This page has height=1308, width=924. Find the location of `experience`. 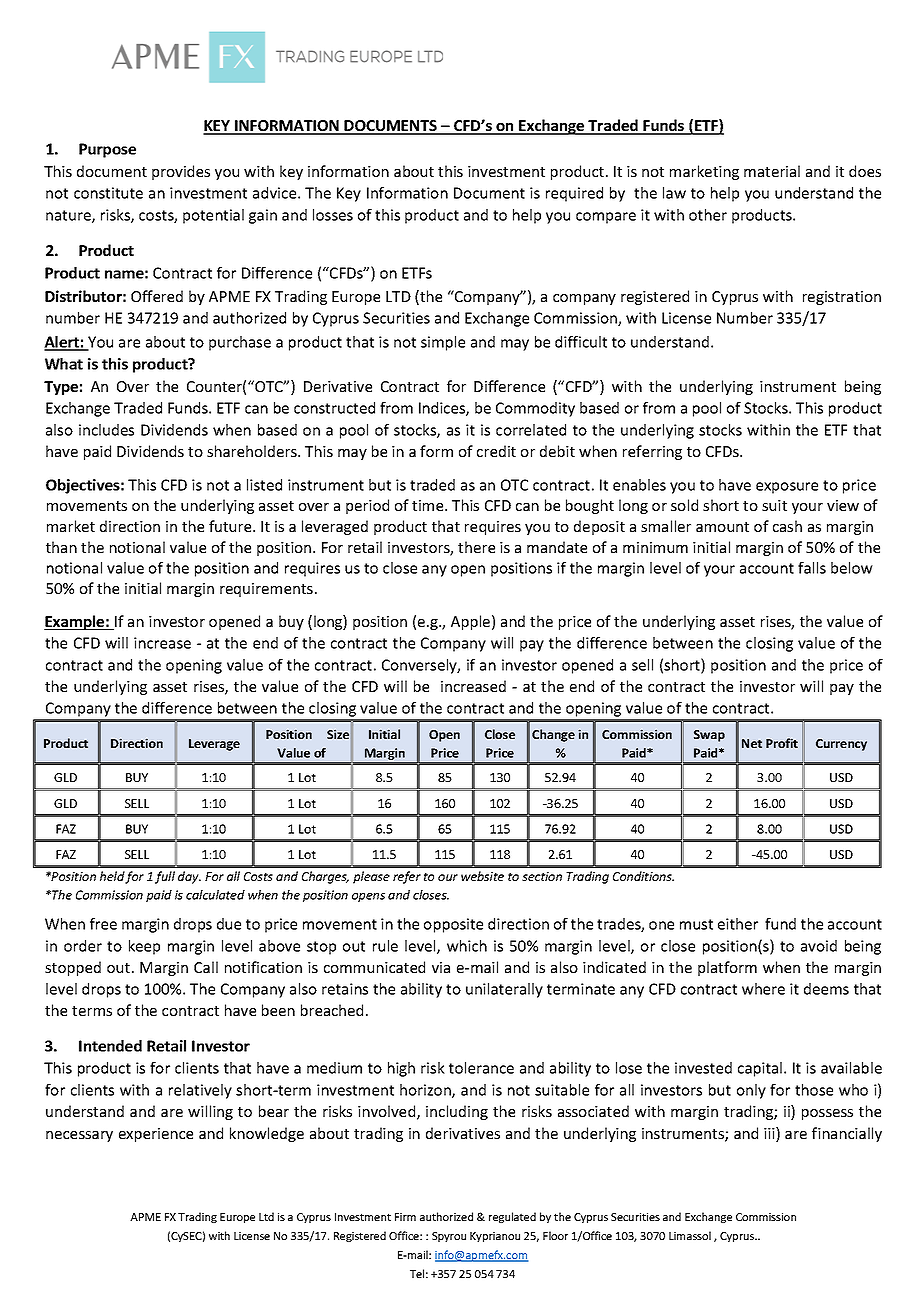

experience is located at coordinates (156, 1135).
